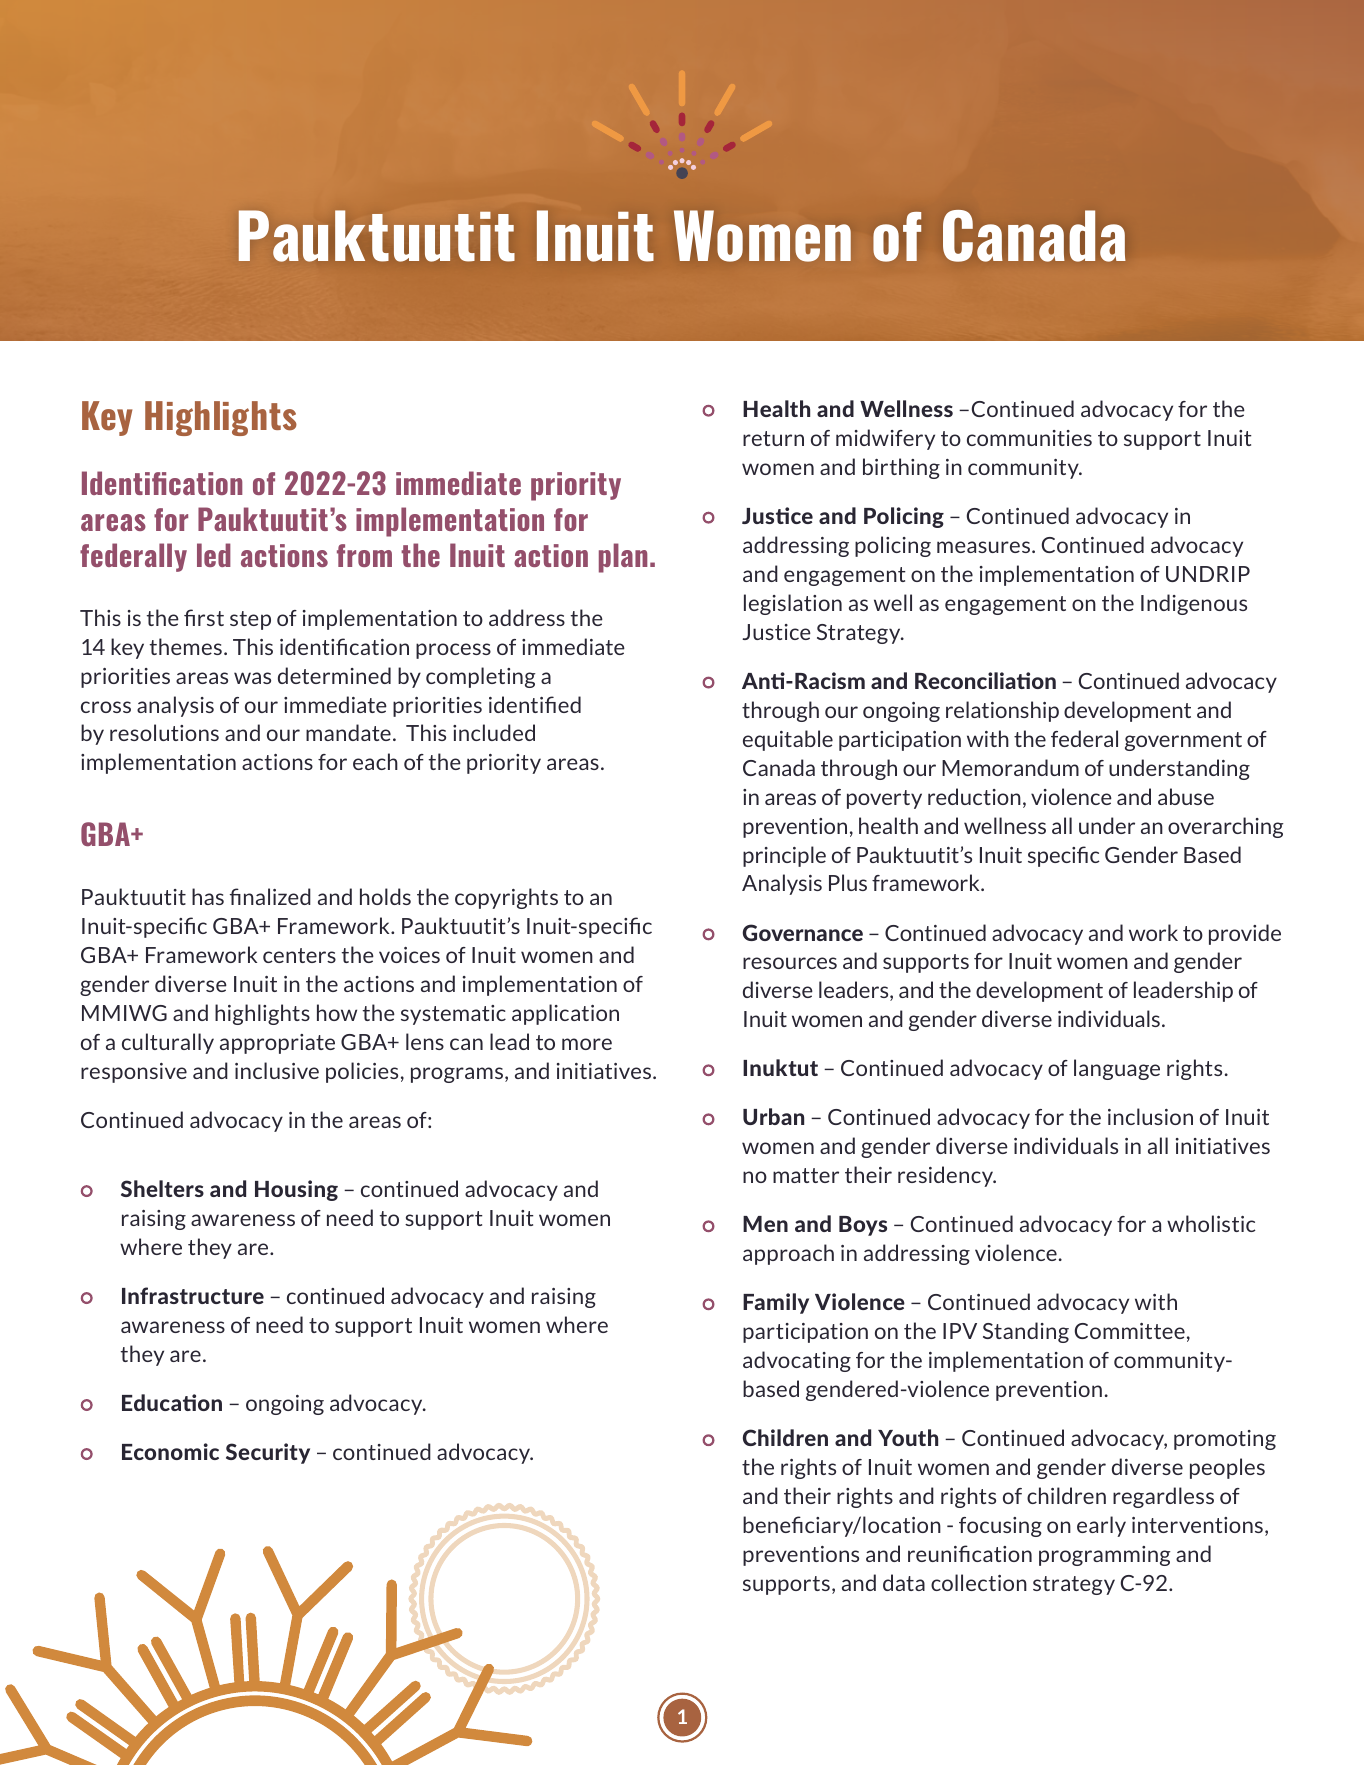 This image has height=1765, width=1364. What do you see at coordinates (1130, 1331) in the image?
I see `Committee` at bounding box center [1130, 1331].
